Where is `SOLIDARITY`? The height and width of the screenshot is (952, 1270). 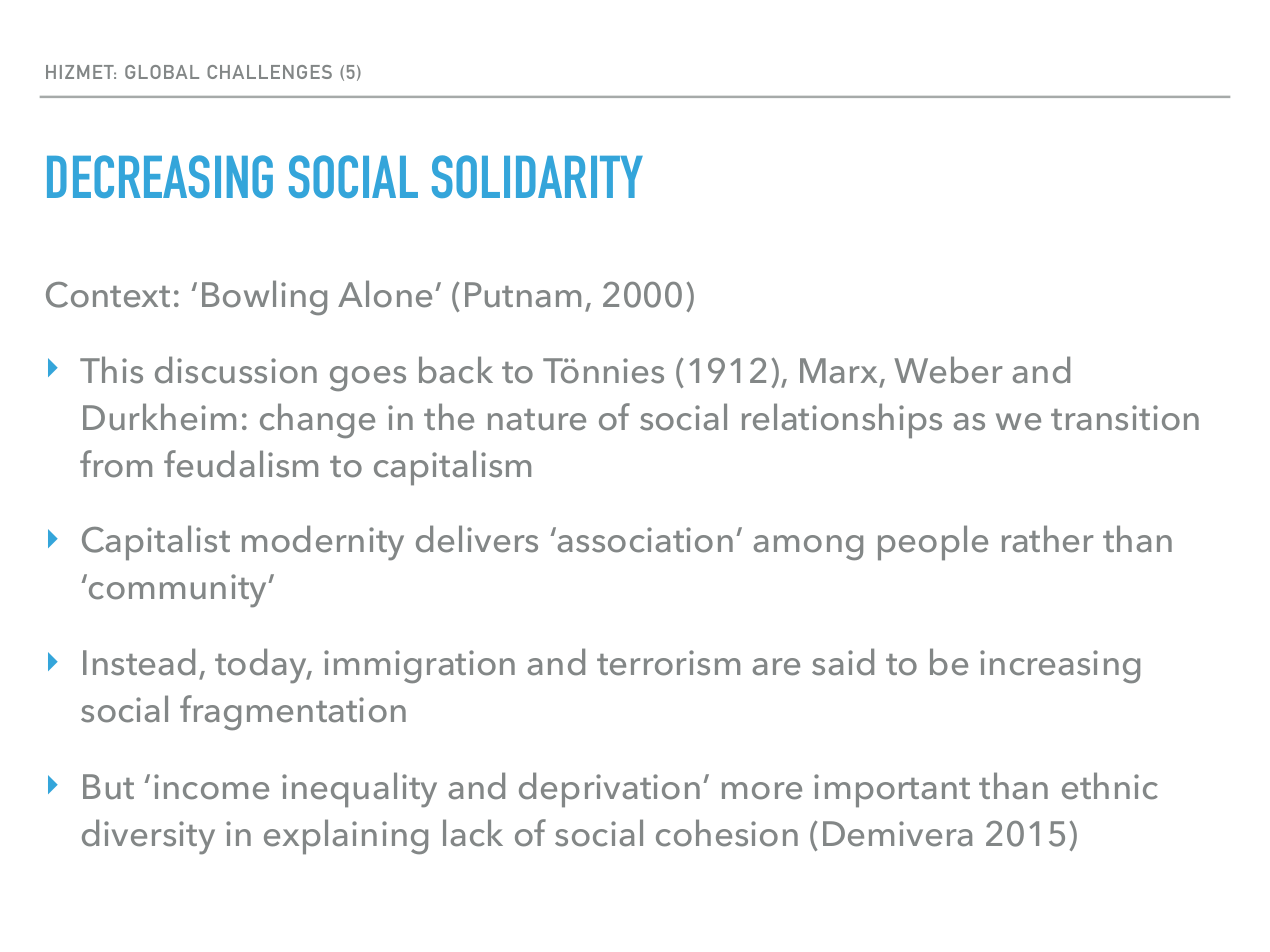 SOLIDARITY is located at coordinates (537, 176).
